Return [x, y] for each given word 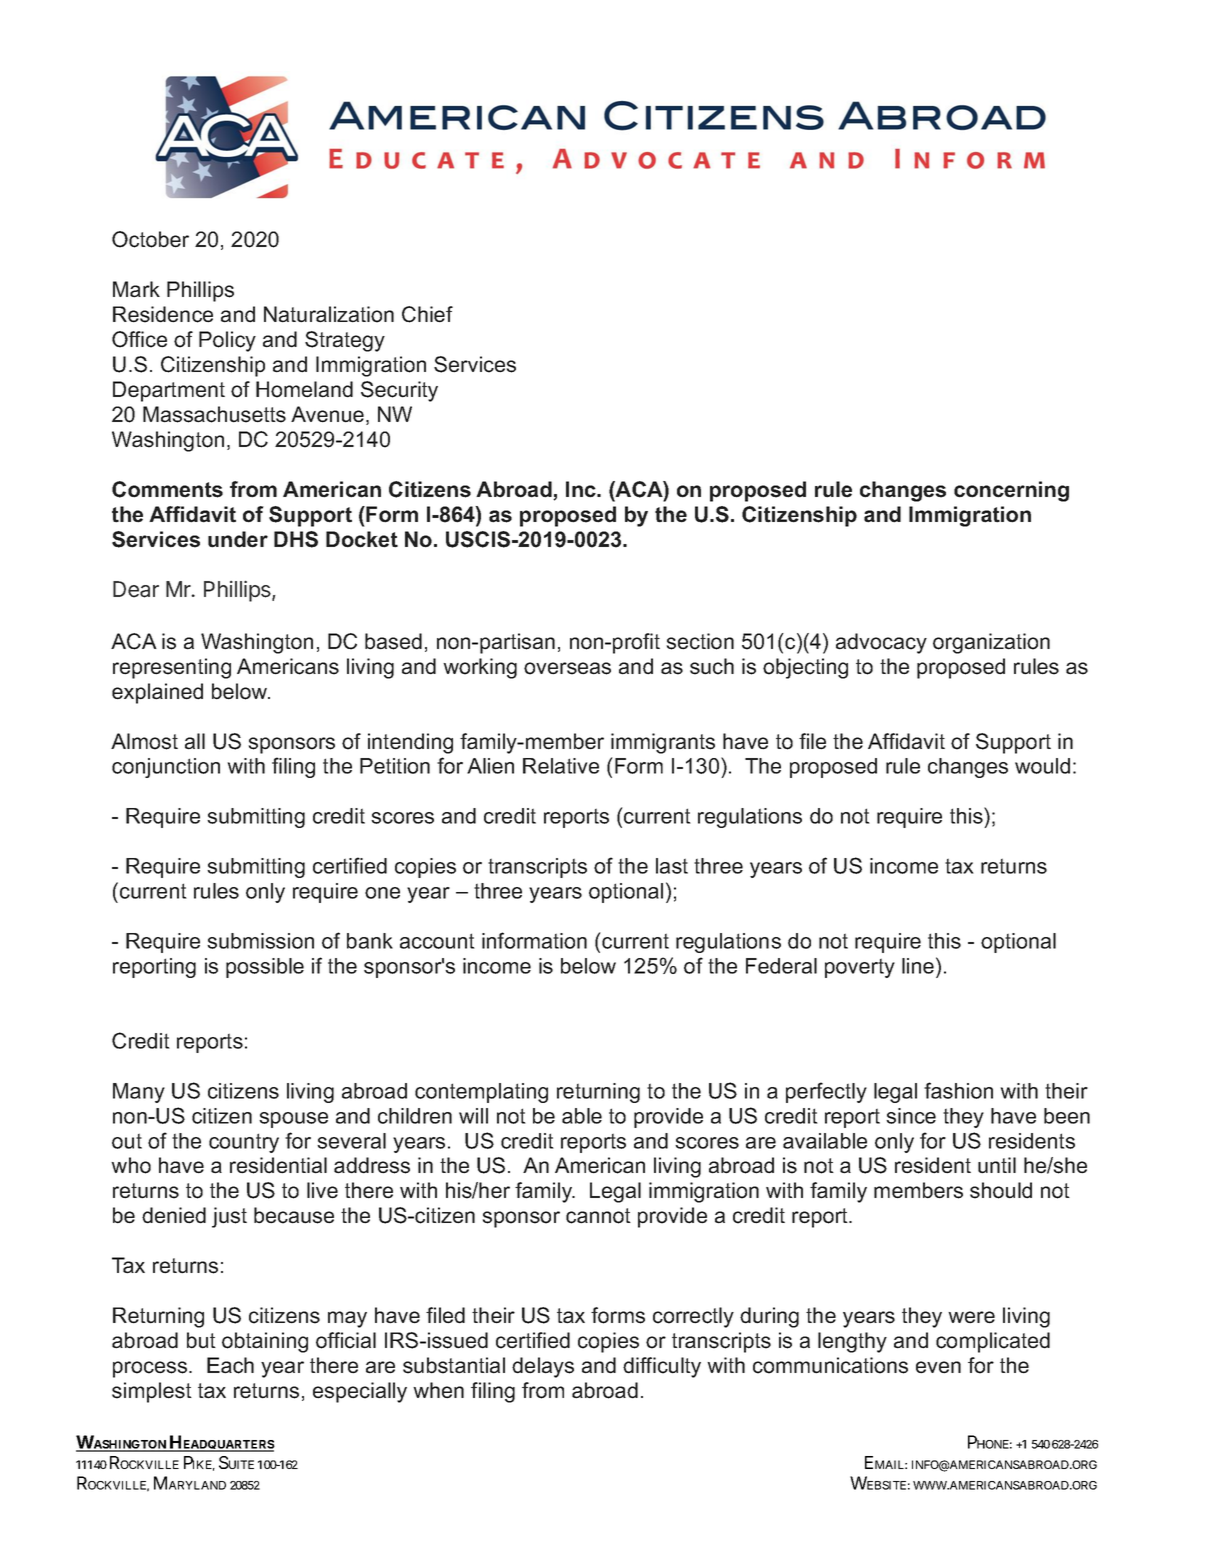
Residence [163, 314]
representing [172, 668]
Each [230, 1365]
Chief [427, 314]
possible [265, 968]
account [437, 941]
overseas [567, 668]
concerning [1011, 491]
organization [991, 643]
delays [543, 1367]
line [918, 966]
